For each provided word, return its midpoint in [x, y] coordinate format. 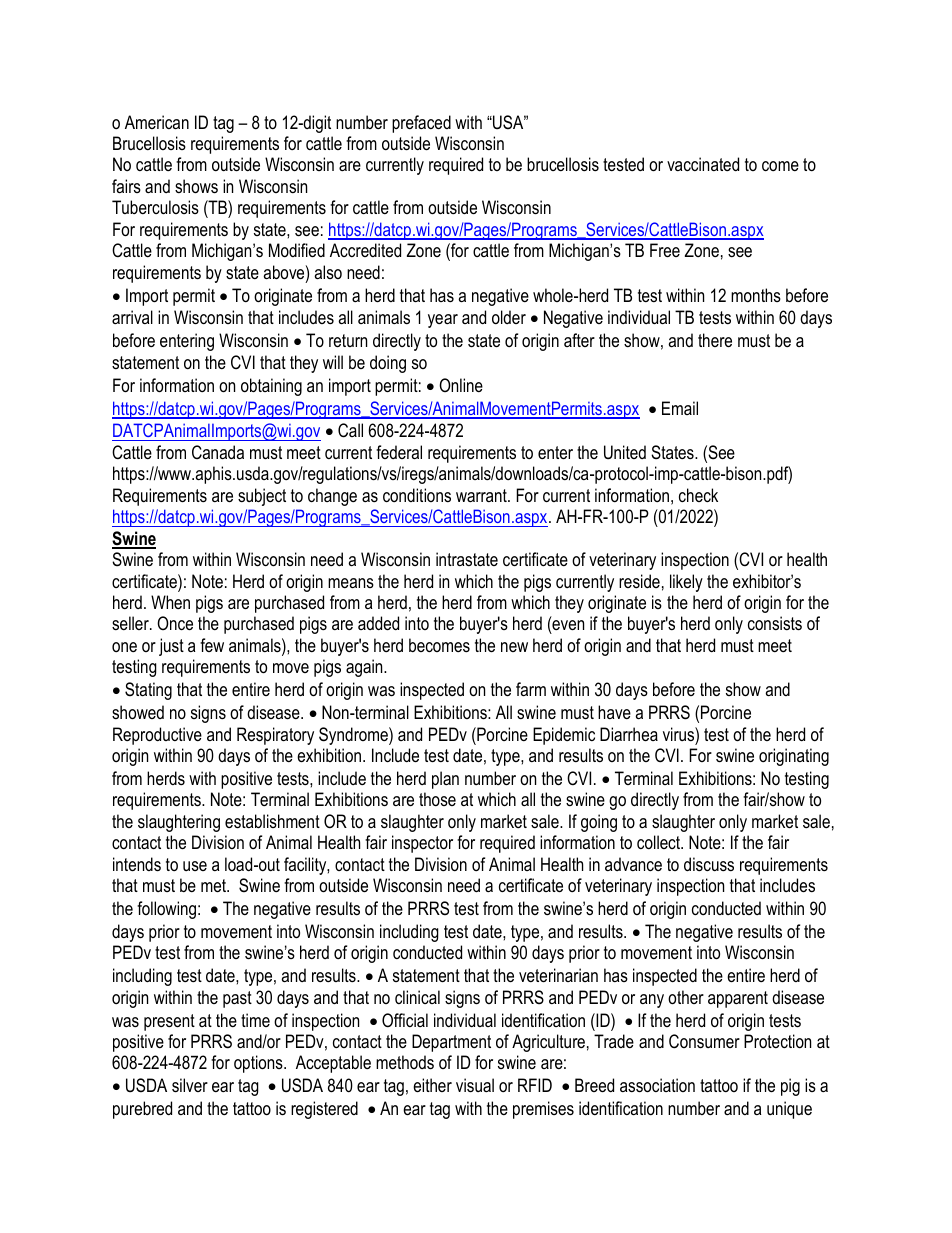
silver [190, 1085]
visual [475, 1085]
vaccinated [703, 164]
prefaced [421, 124]
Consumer [704, 1041]
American [157, 122]
